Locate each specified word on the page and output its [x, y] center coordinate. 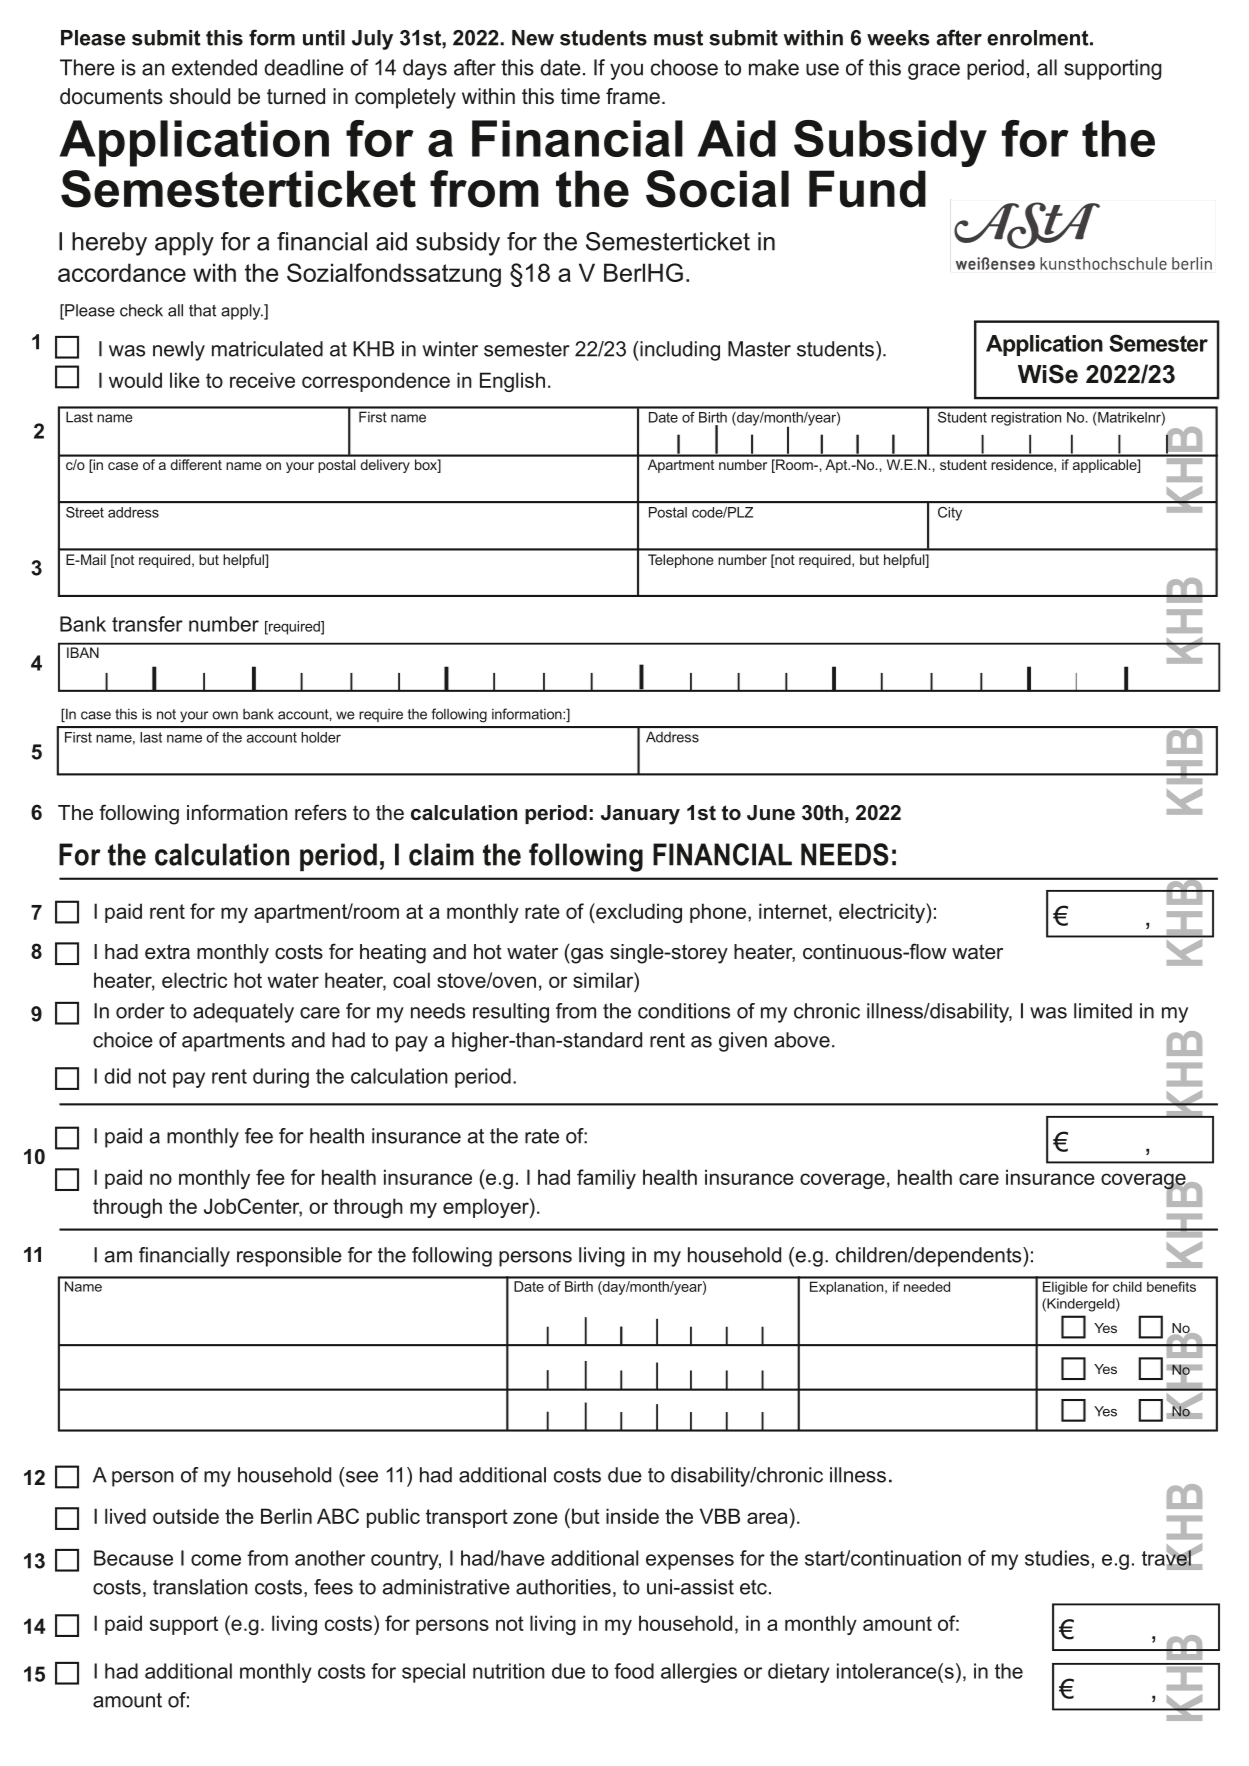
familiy [606, 1179]
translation [200, 1587]
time [580, 96]
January [640, 815]
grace [934, 71]
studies [1057, 1558]
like [185, 380]
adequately [243, 1013]
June [771, 813]
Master [759, 349]
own [225, 715]
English [512, 382]
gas [586, 956]
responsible [289, 1257]
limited [1103, 1011]
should [200, 96]
